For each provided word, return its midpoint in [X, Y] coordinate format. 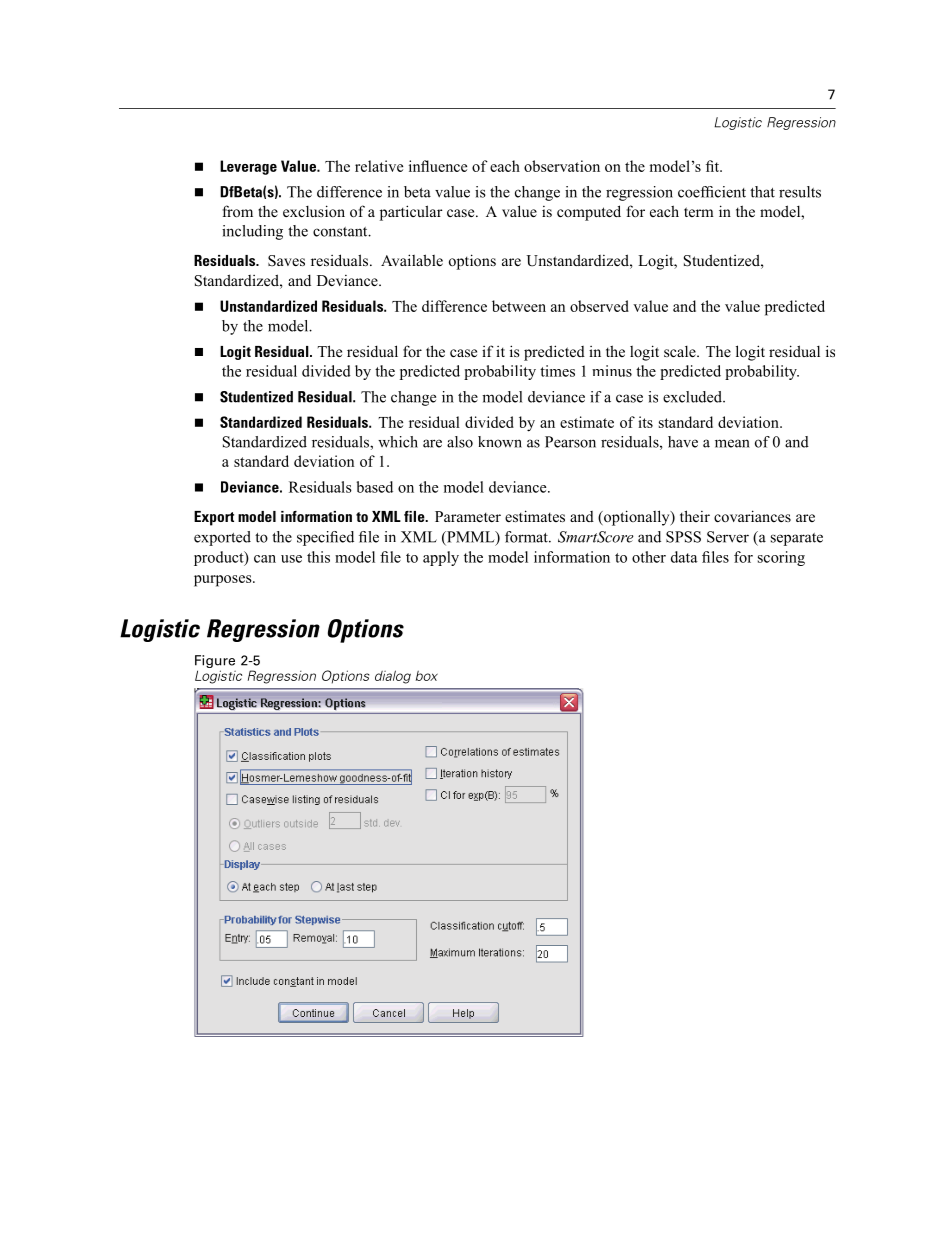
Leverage [248, 167]
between [519, 306]
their [695, 516]
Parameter [468, 516]
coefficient [712, 192]
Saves [286, 261]
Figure [215, 663]
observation [562, 166]
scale [681, 351]
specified [325, 538]
